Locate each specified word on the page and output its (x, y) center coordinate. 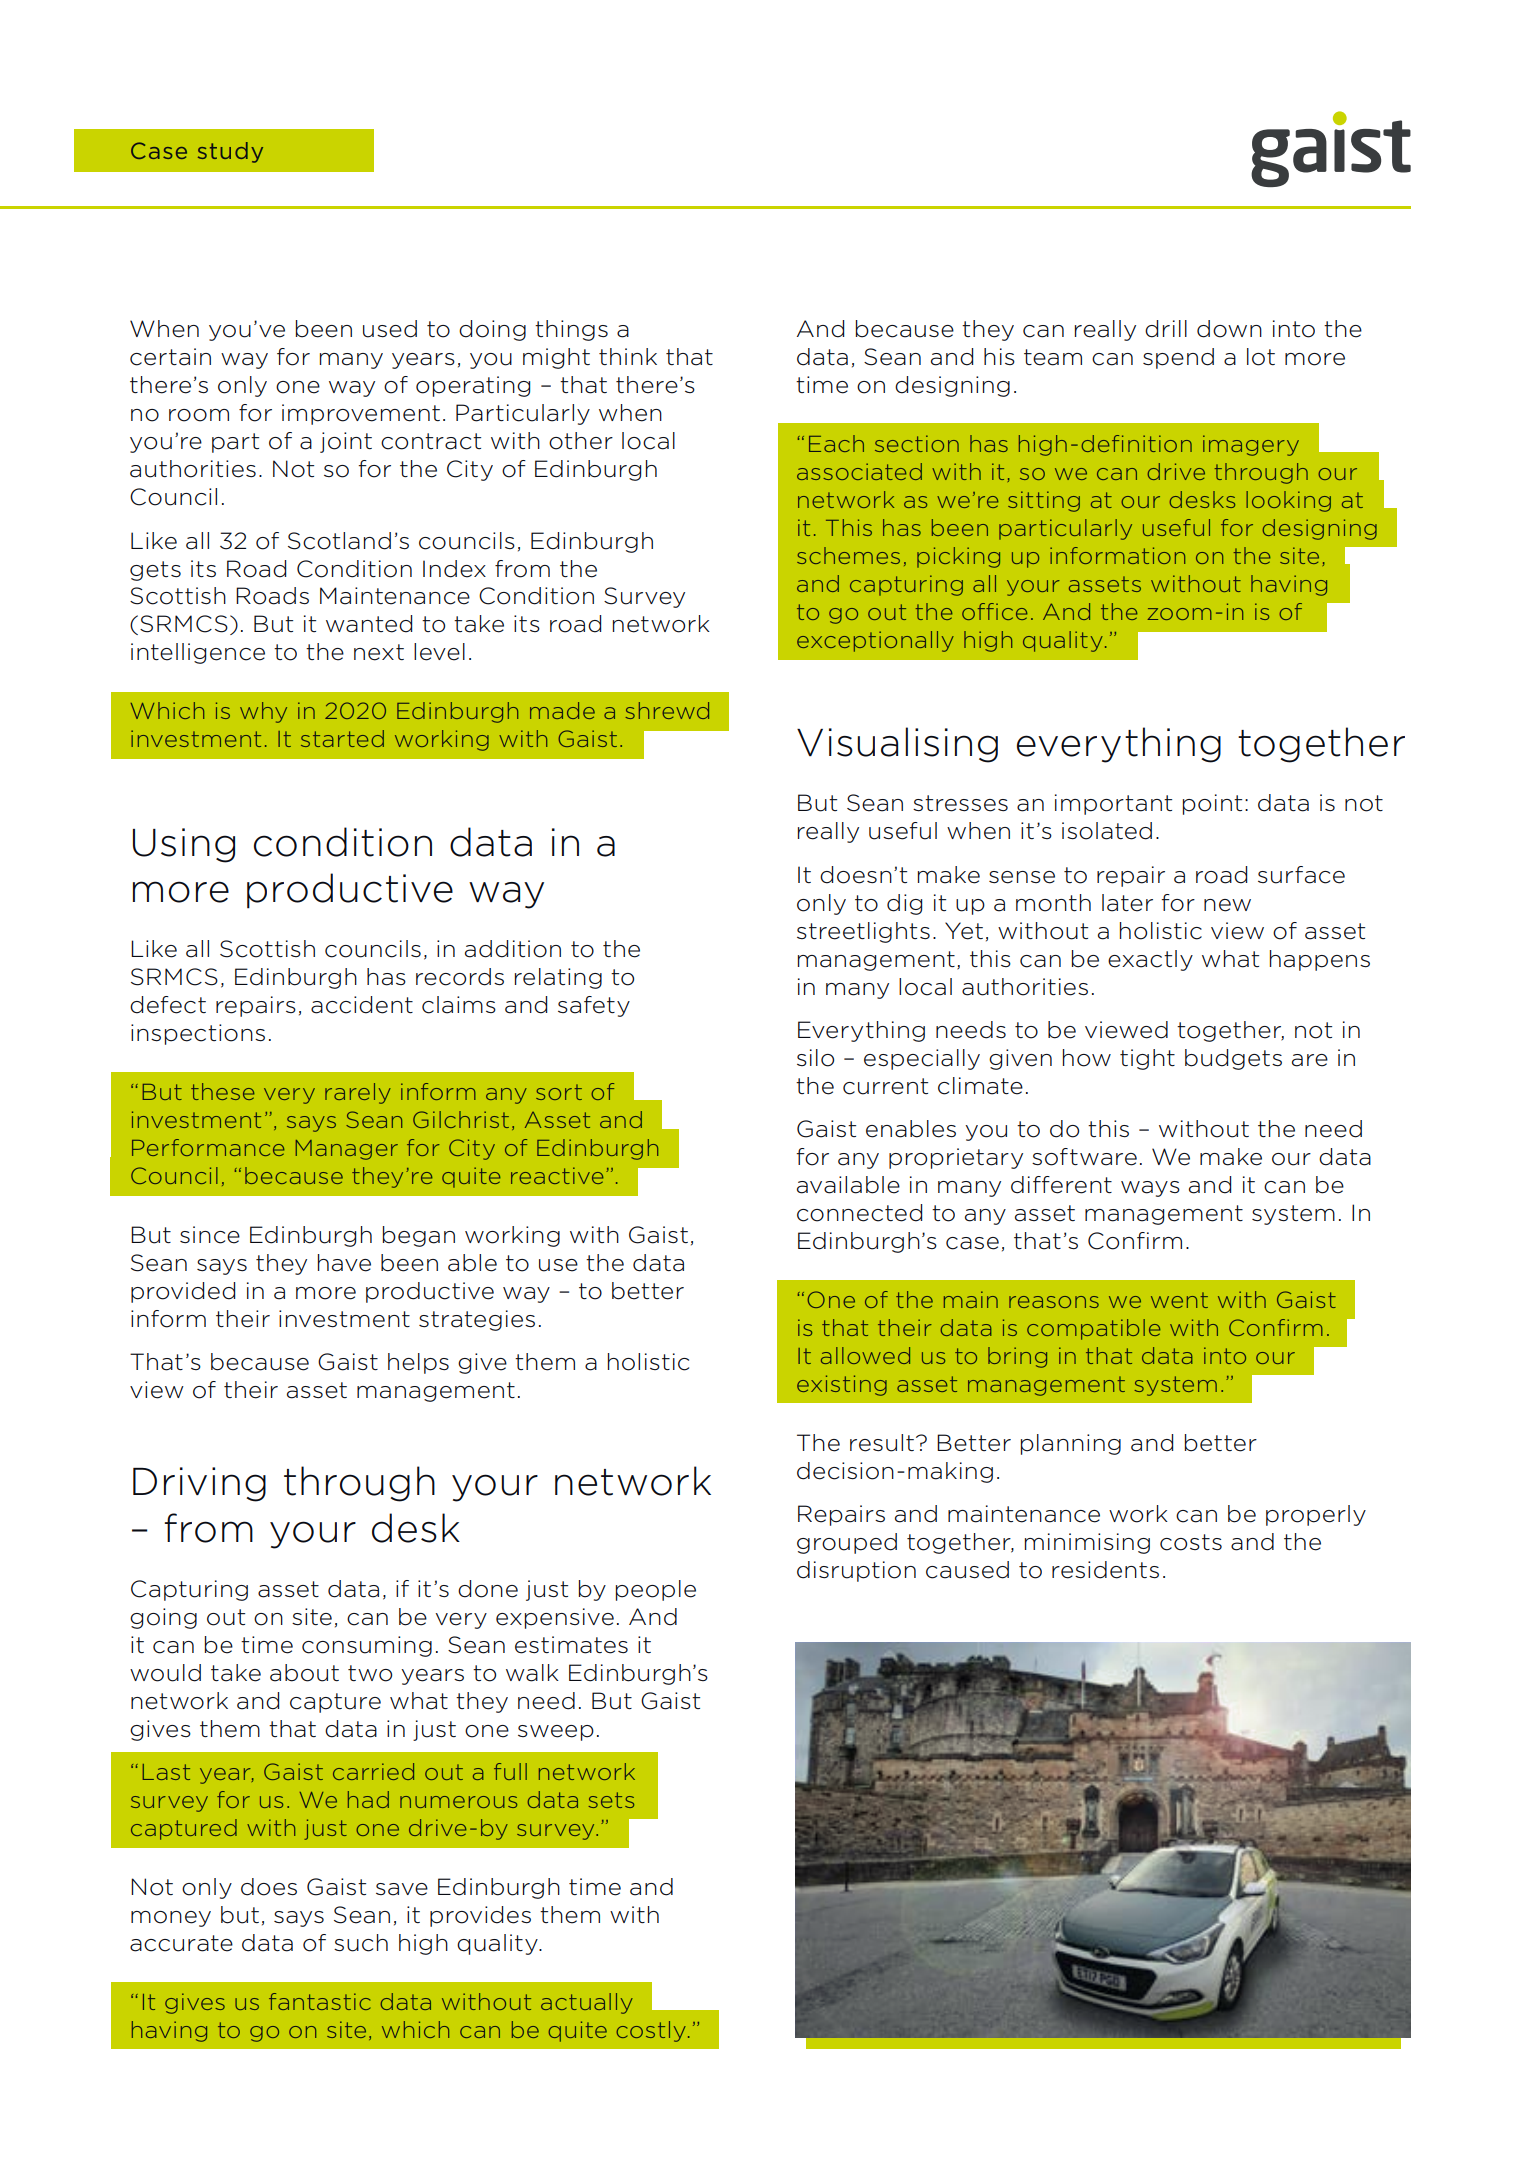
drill (1166, 329)
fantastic (320, 2001)
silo (815, 1058)
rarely (358, 1093)
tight (1147, 1059)
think (628, 356)
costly (651, 2031)
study (230, 152)
